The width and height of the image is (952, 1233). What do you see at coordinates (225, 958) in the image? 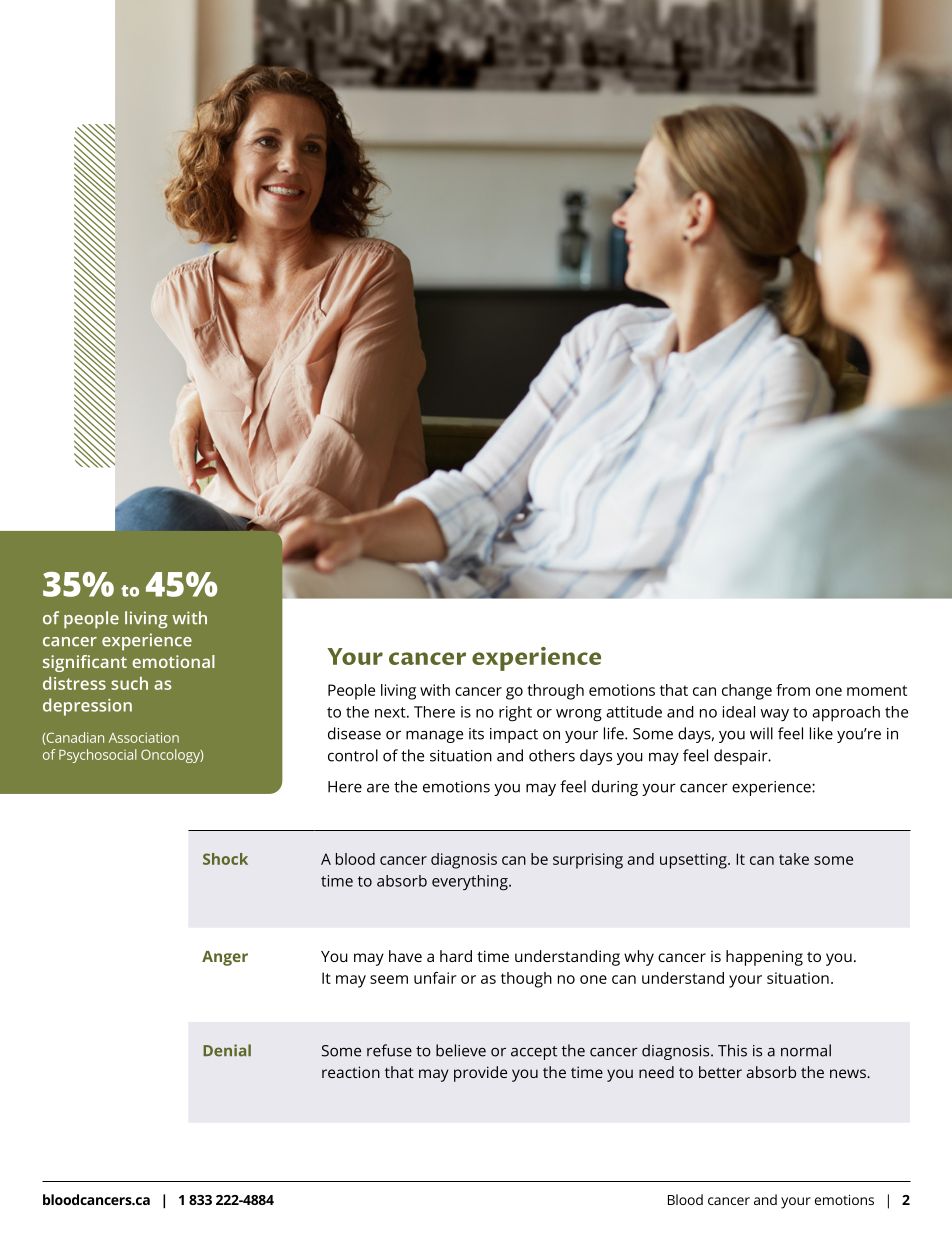
I see `Anger` at bounding box center [225, 958].
